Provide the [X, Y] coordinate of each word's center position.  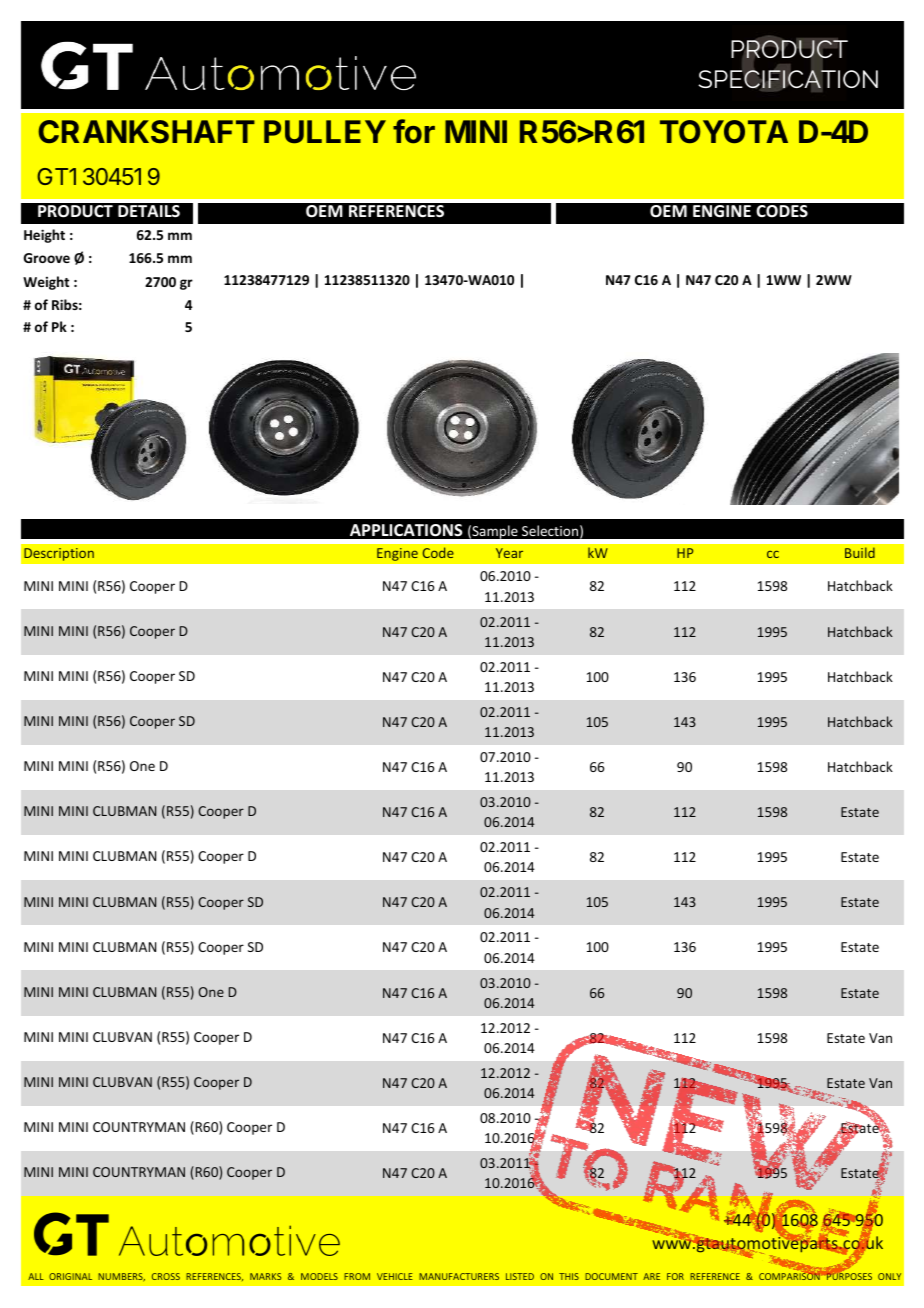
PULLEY [325, 132]
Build [860, 552]
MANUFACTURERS [459, 1276]
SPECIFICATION [788, 79]
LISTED [520, 1276]
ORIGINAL [70, 1276]
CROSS [166, 1276]
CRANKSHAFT [146, 131]
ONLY [889, 1276]
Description [59, 554]
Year [509, 553]
